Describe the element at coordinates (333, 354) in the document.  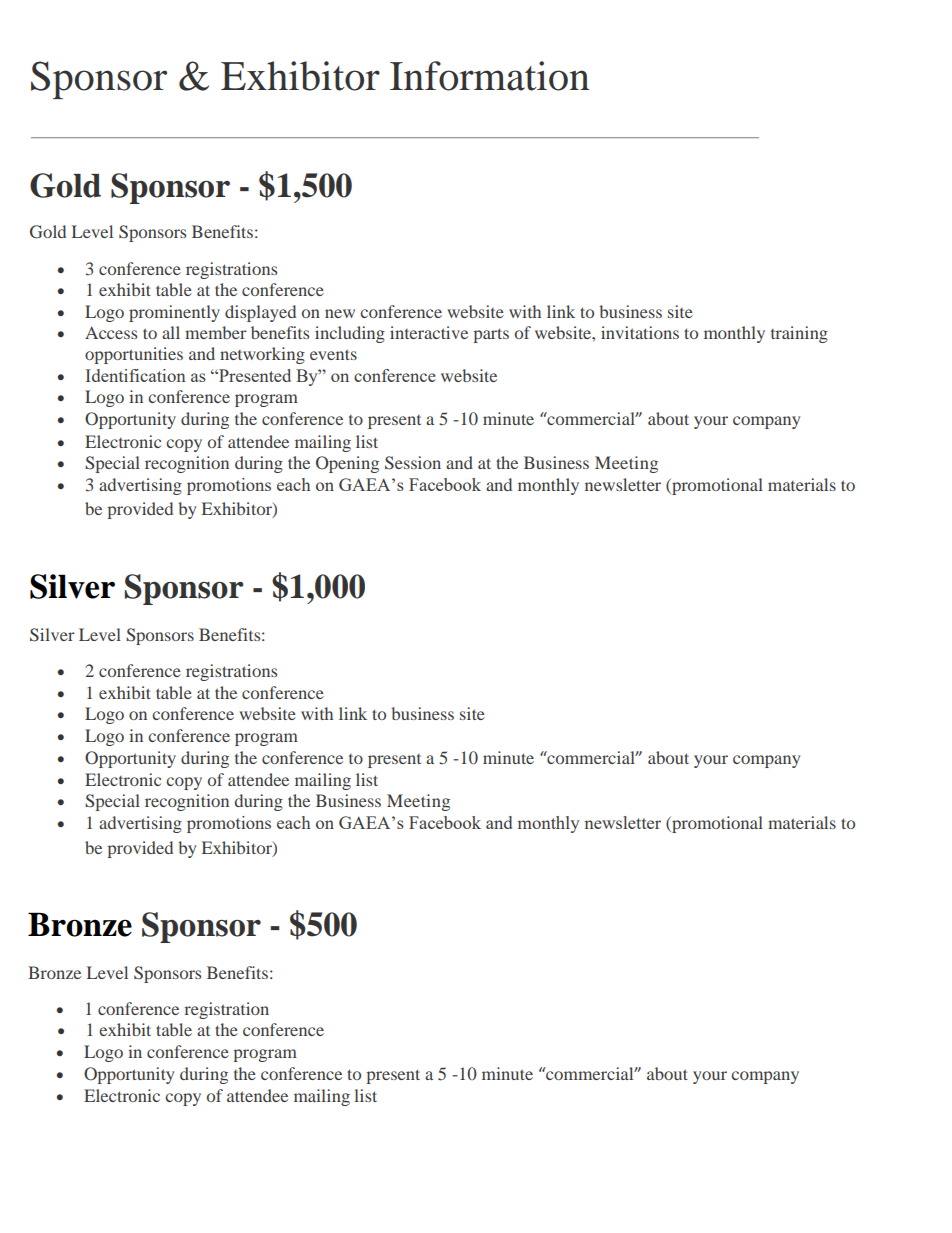
I see `events` at that location.
